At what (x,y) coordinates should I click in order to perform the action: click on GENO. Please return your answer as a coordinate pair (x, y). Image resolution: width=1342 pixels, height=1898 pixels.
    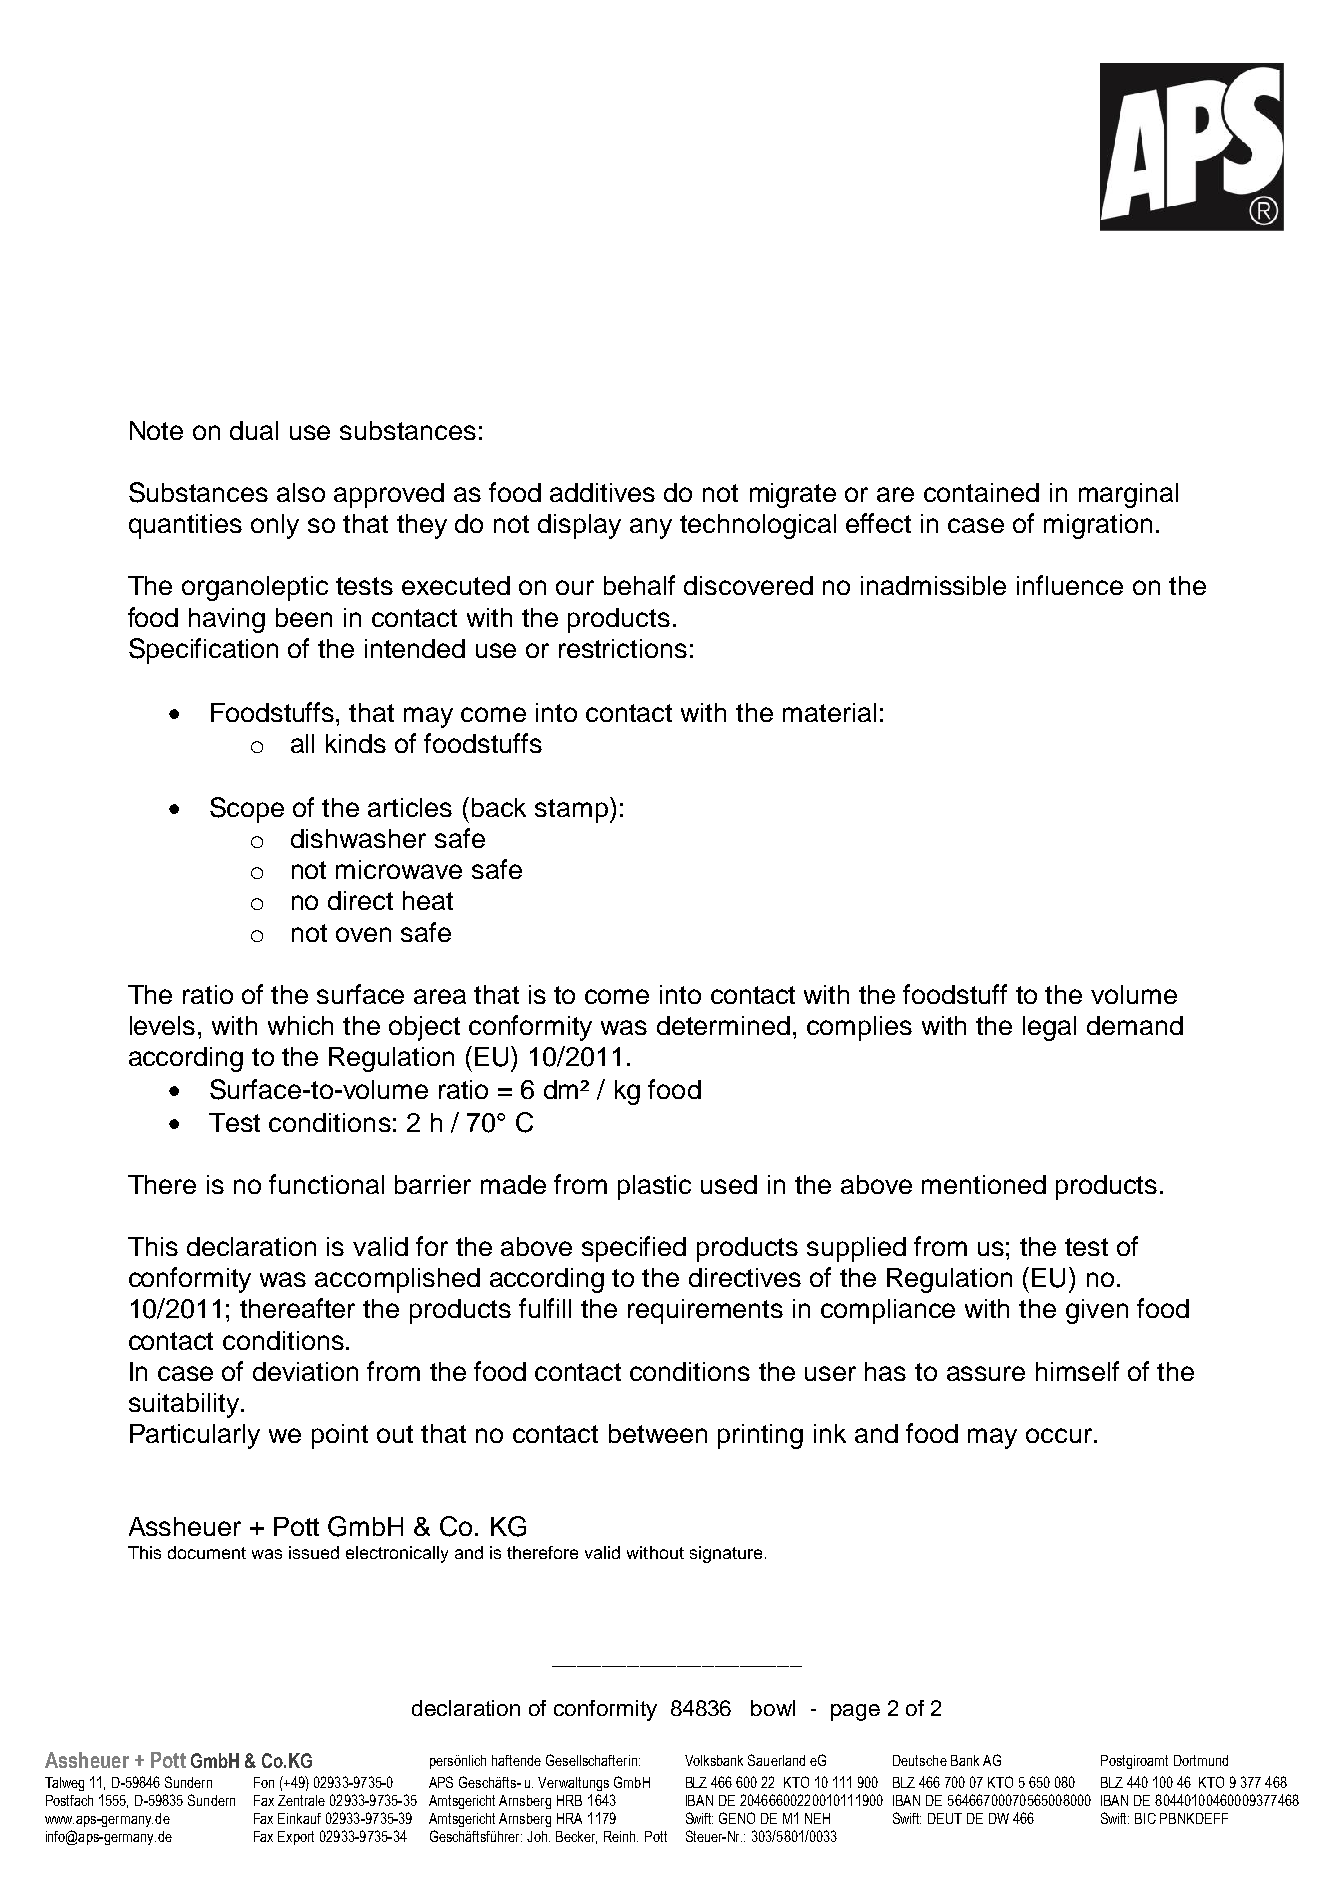
    Looking at the image, I should click on (737, 1818).
